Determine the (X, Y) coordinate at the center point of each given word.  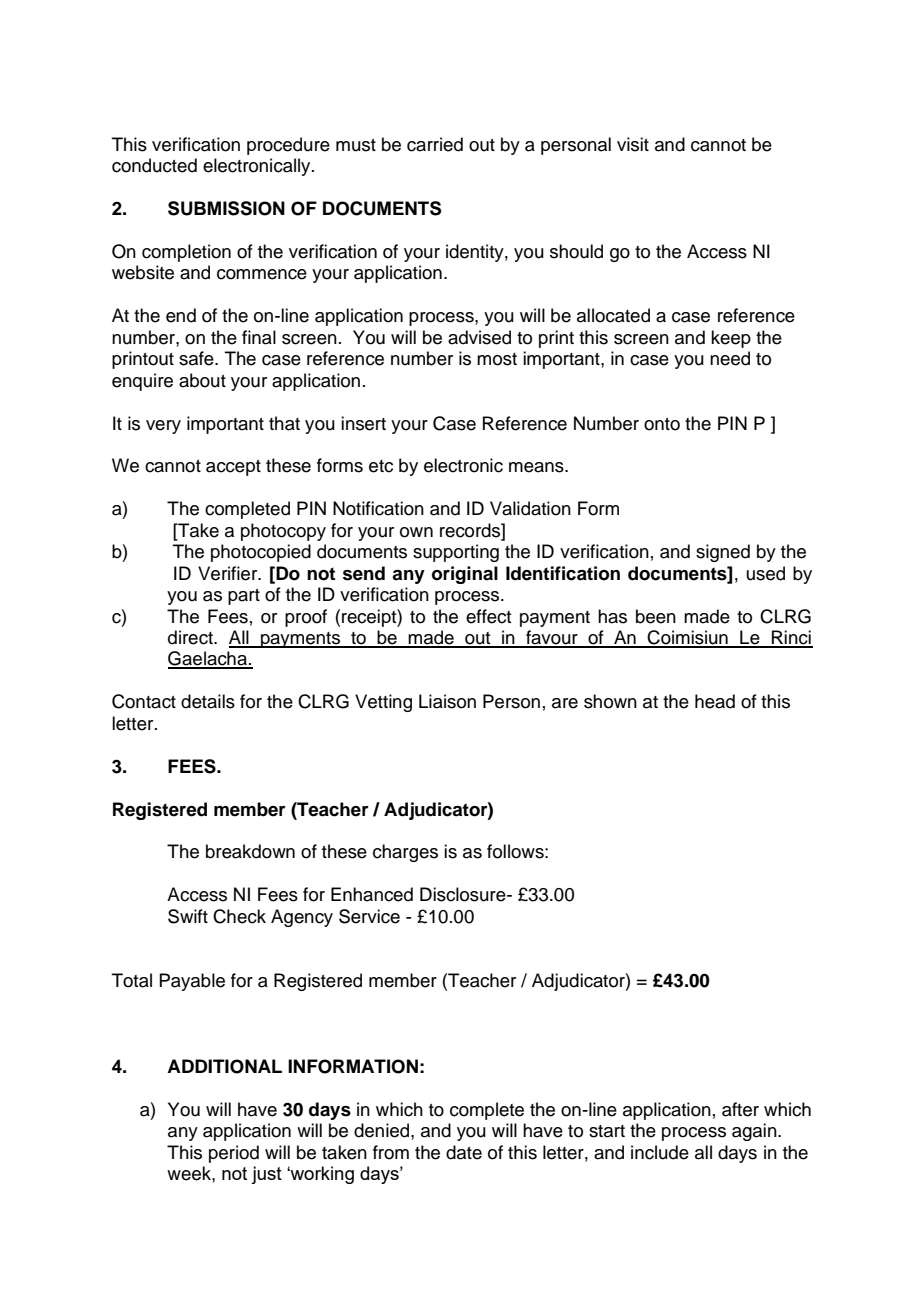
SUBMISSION (226, 208)
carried (435, 144)
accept (233, 468)
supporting (456, 553)
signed (723, 553)
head (715, 701)
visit (633, 144)
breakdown (250, 851)
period (234, 1154)
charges (405, 853)
